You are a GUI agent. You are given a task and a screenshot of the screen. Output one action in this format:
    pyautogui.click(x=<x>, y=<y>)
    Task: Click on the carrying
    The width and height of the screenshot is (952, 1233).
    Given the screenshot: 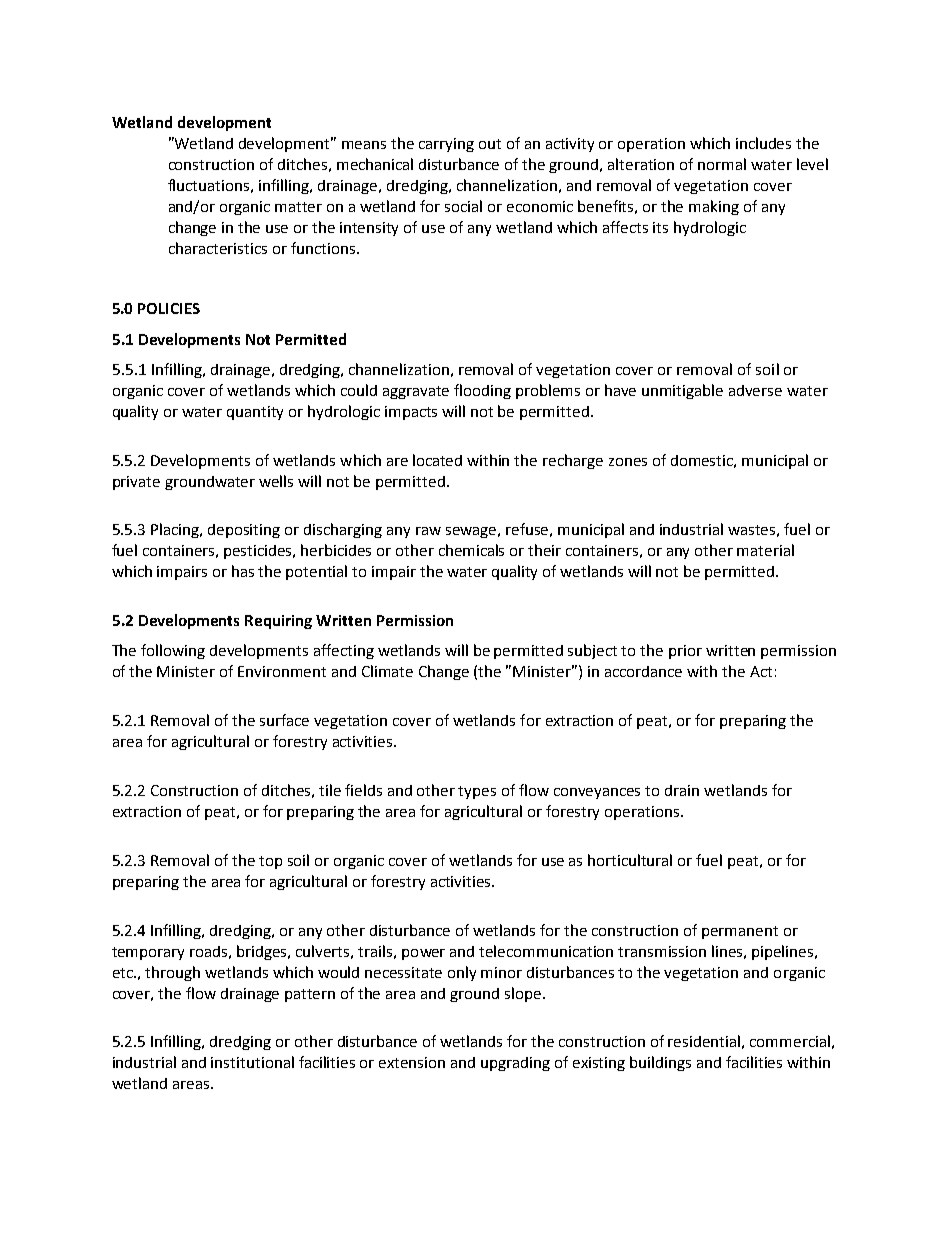 What is the action you would take?
    pyautogui.click(x=446, y=145)
